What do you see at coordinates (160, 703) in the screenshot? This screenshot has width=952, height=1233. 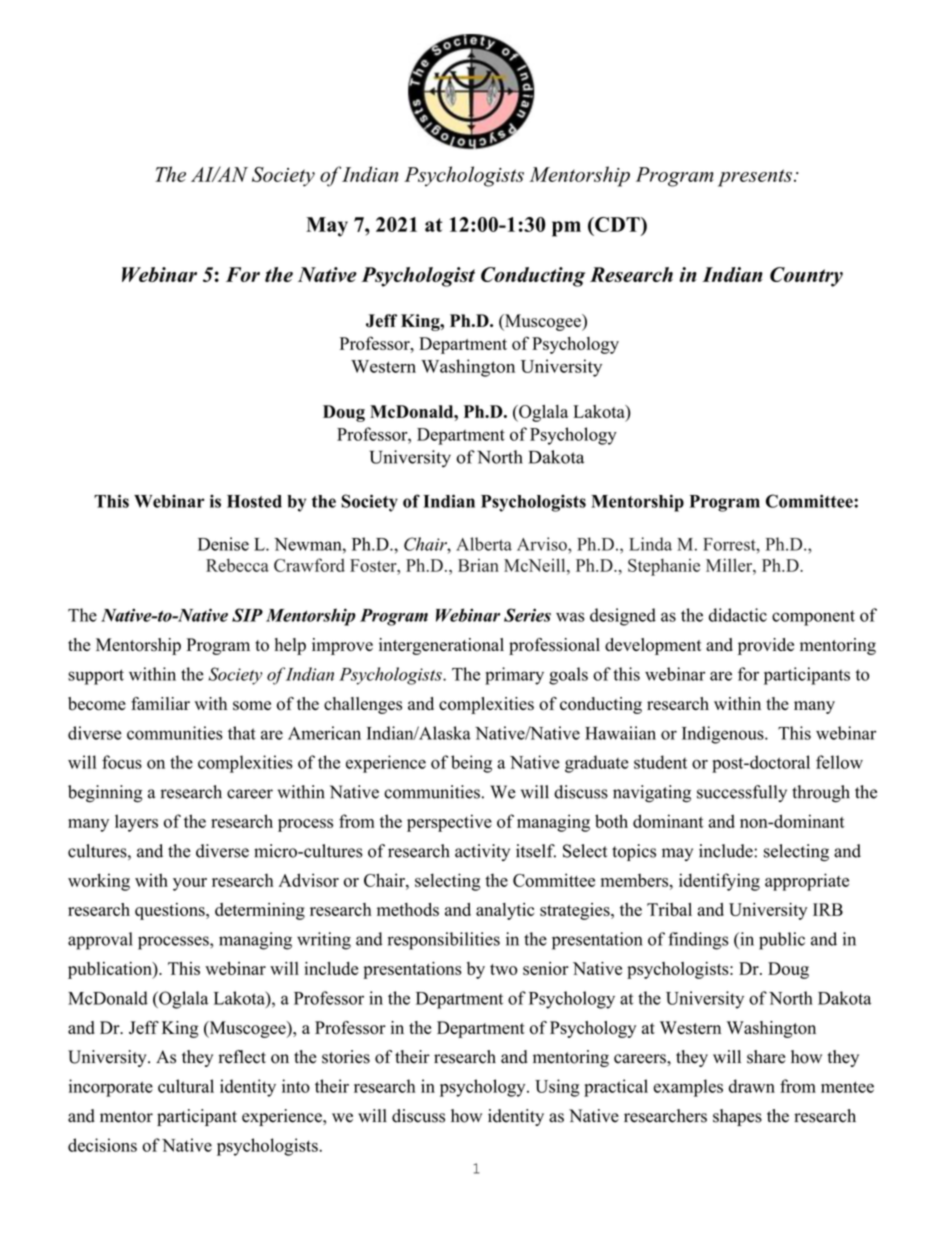 I see `familiar` at bounding box center [160, 703].
